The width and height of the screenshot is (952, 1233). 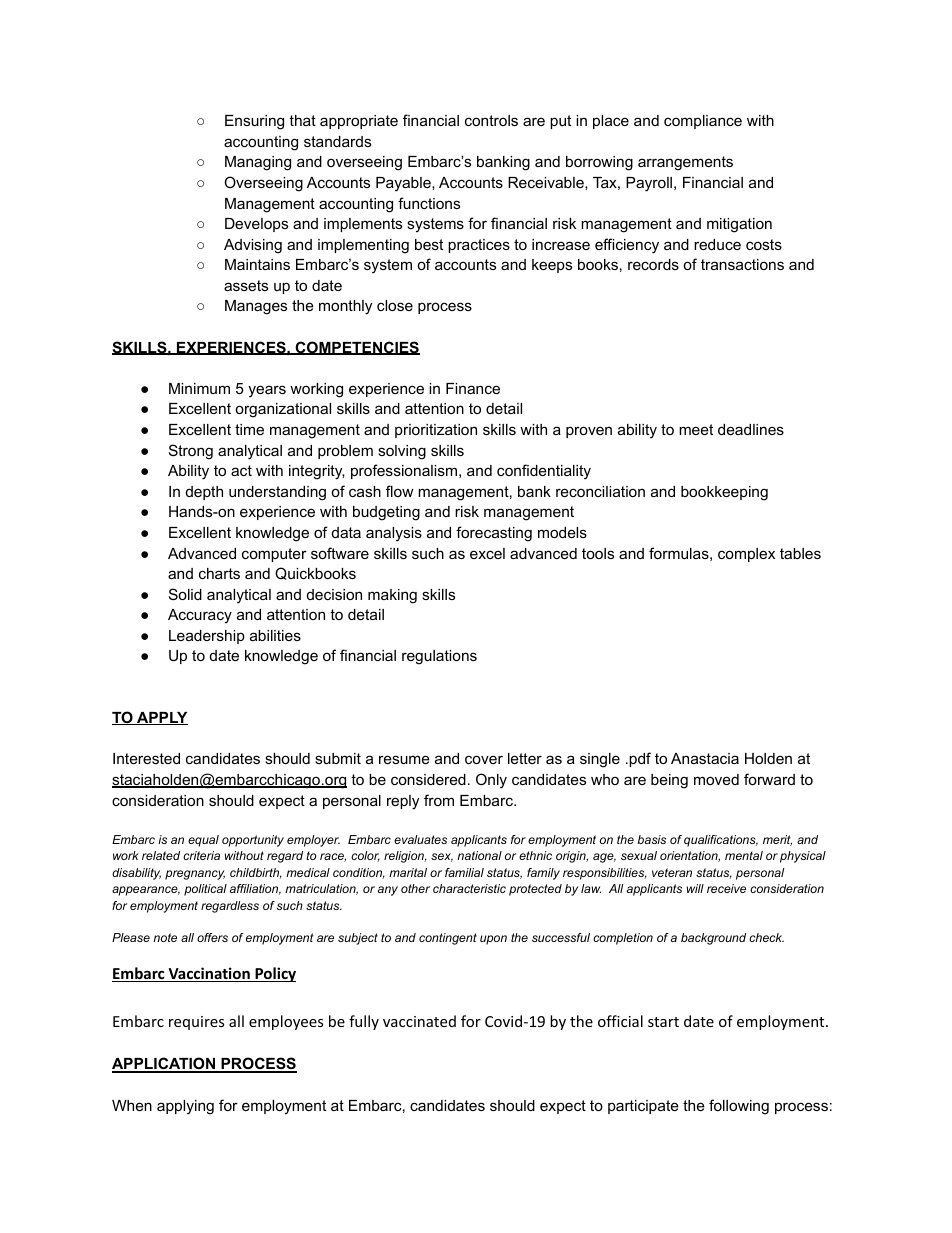 What do you see at coordinates (164, 1065) in the screenshot?
I see `APPLICATION` at bounding box center [164, 1065].
